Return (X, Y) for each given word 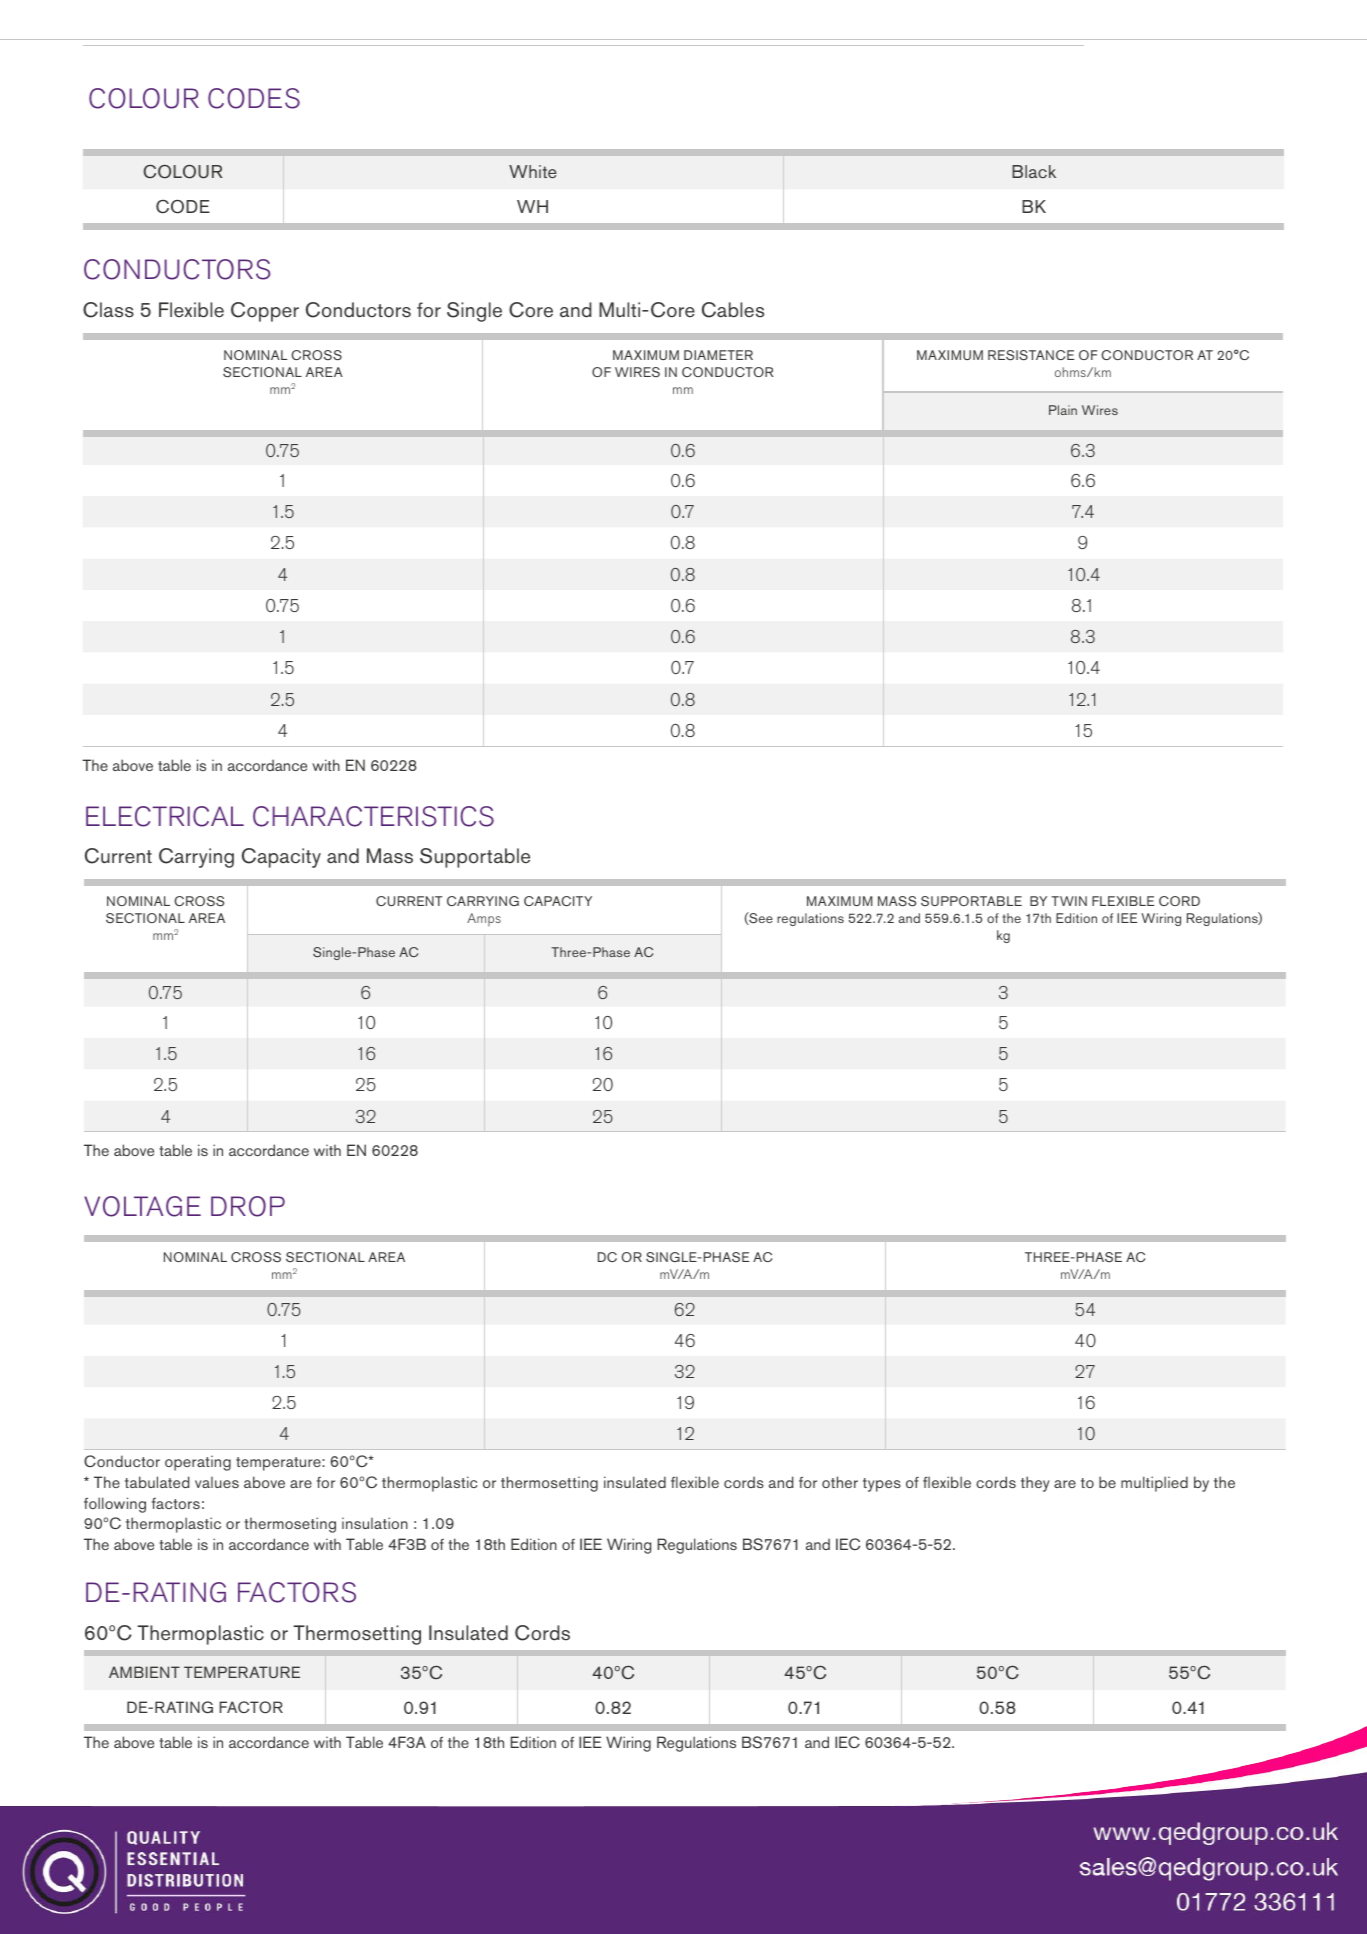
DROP (248, 1206)
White (533, 171)
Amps (484, 919)
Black (1034, 171)
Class (108, 310)
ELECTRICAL (165, 816)
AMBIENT (144, 1672)
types (882, 1485)
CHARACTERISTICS (373, 816)
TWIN (1069, 901)
